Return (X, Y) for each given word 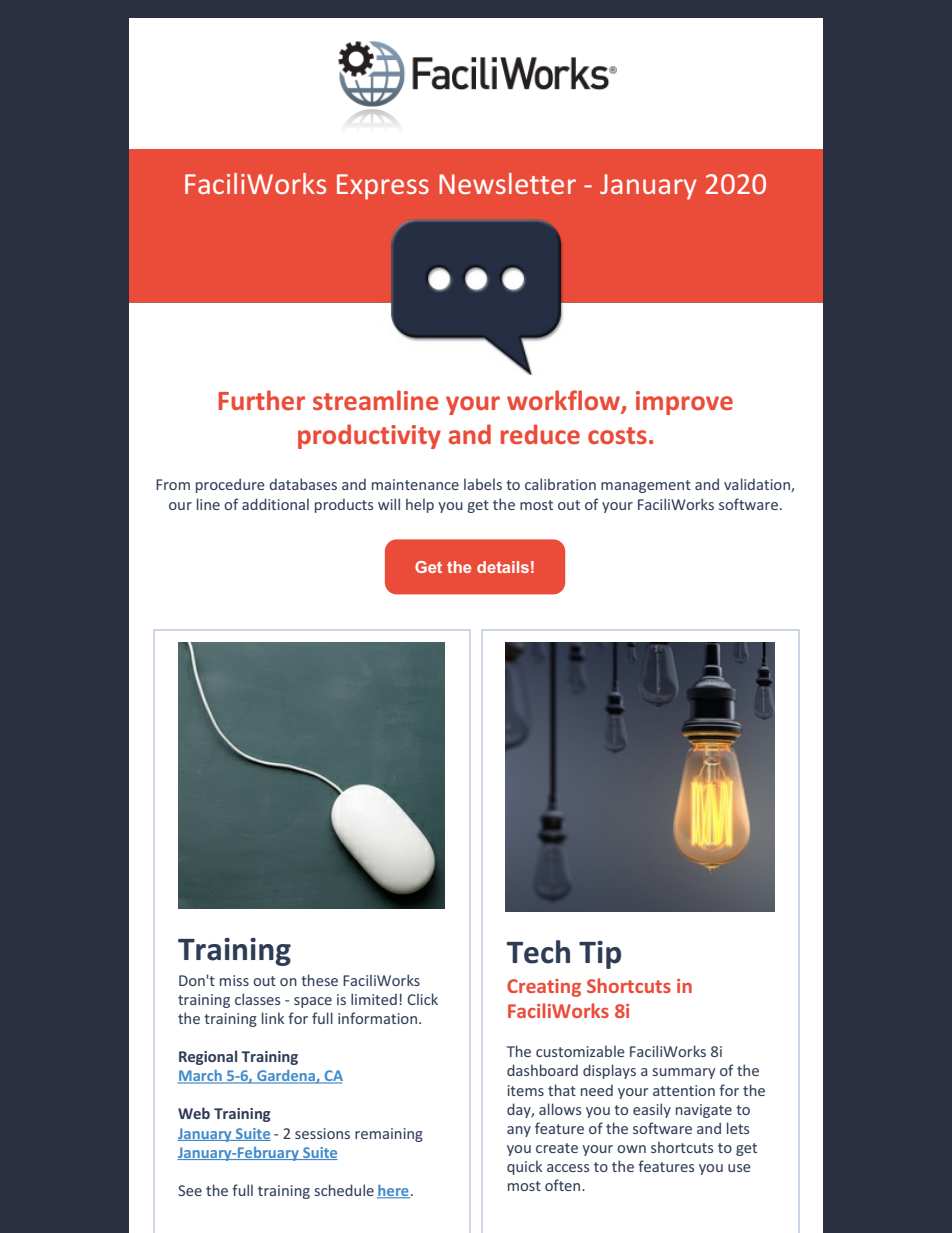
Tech (538, 952)
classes (257, 999)
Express (383, 187)
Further (261, 400)
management (646, 486)
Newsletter (507, 183)
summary (684, 1073)
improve (684, 403)
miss (234, 980)
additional (275, 504)
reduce (540, 434)
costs (617, 435)
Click (422, 999)
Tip (600, 955)
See (190, 1190)
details (503, 567)
